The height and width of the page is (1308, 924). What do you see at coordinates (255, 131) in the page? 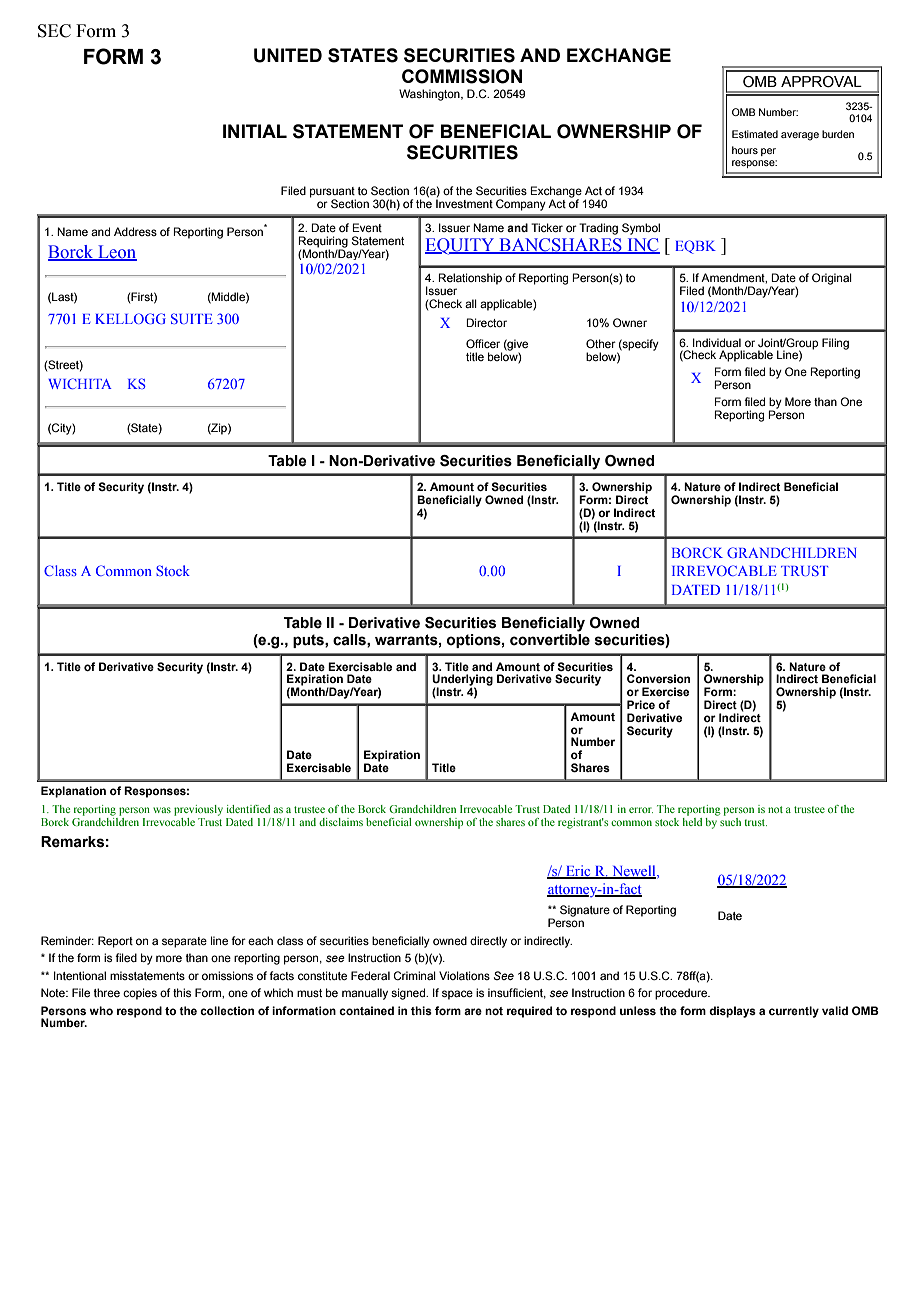
I see `INITIAL` at bounding box center [255, 131].
